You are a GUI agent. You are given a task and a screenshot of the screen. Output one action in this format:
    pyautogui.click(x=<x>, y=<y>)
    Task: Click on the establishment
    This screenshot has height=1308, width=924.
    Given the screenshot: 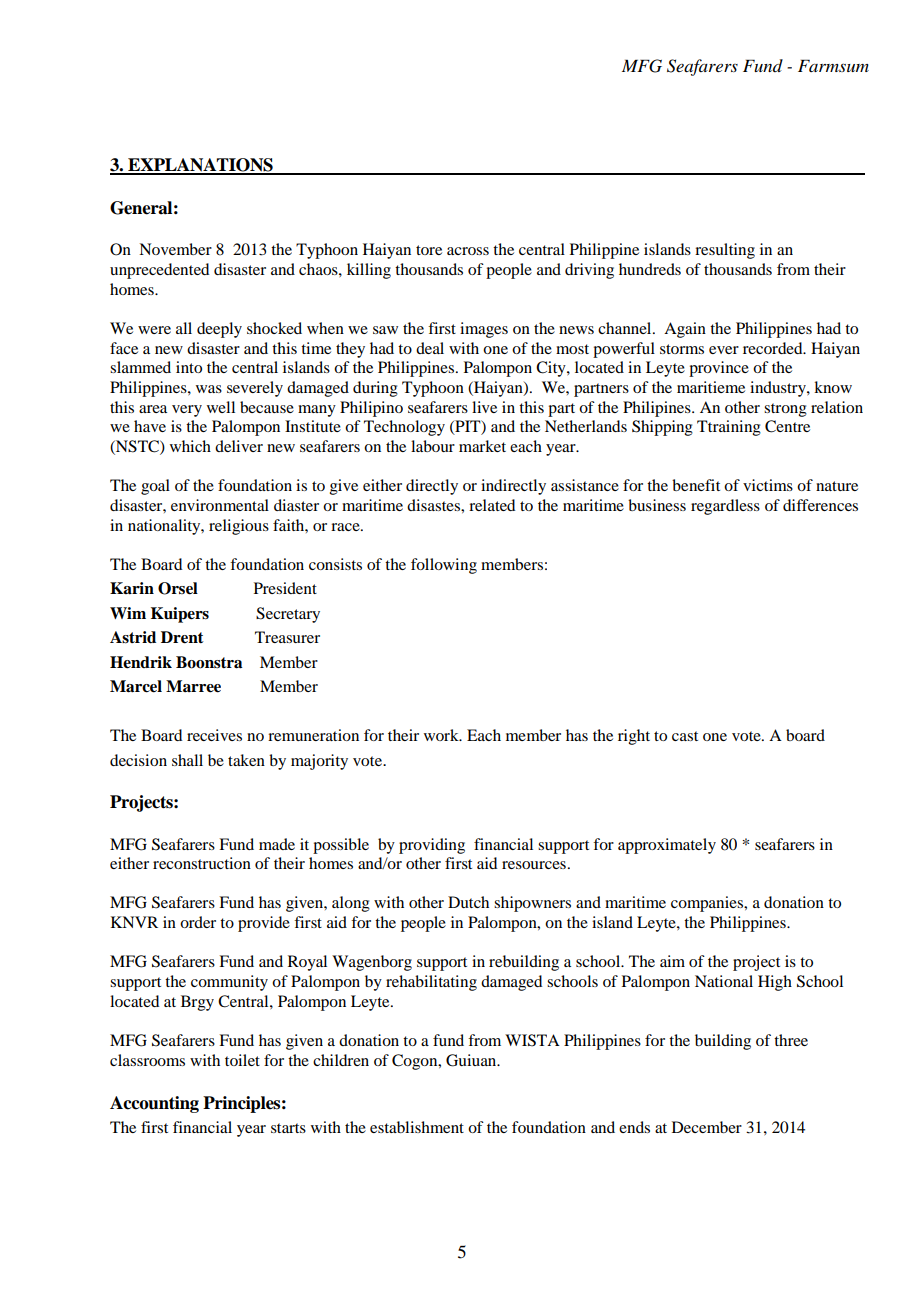 What is the action you would take?
    pyautogui.click(x=417, y=1127)
